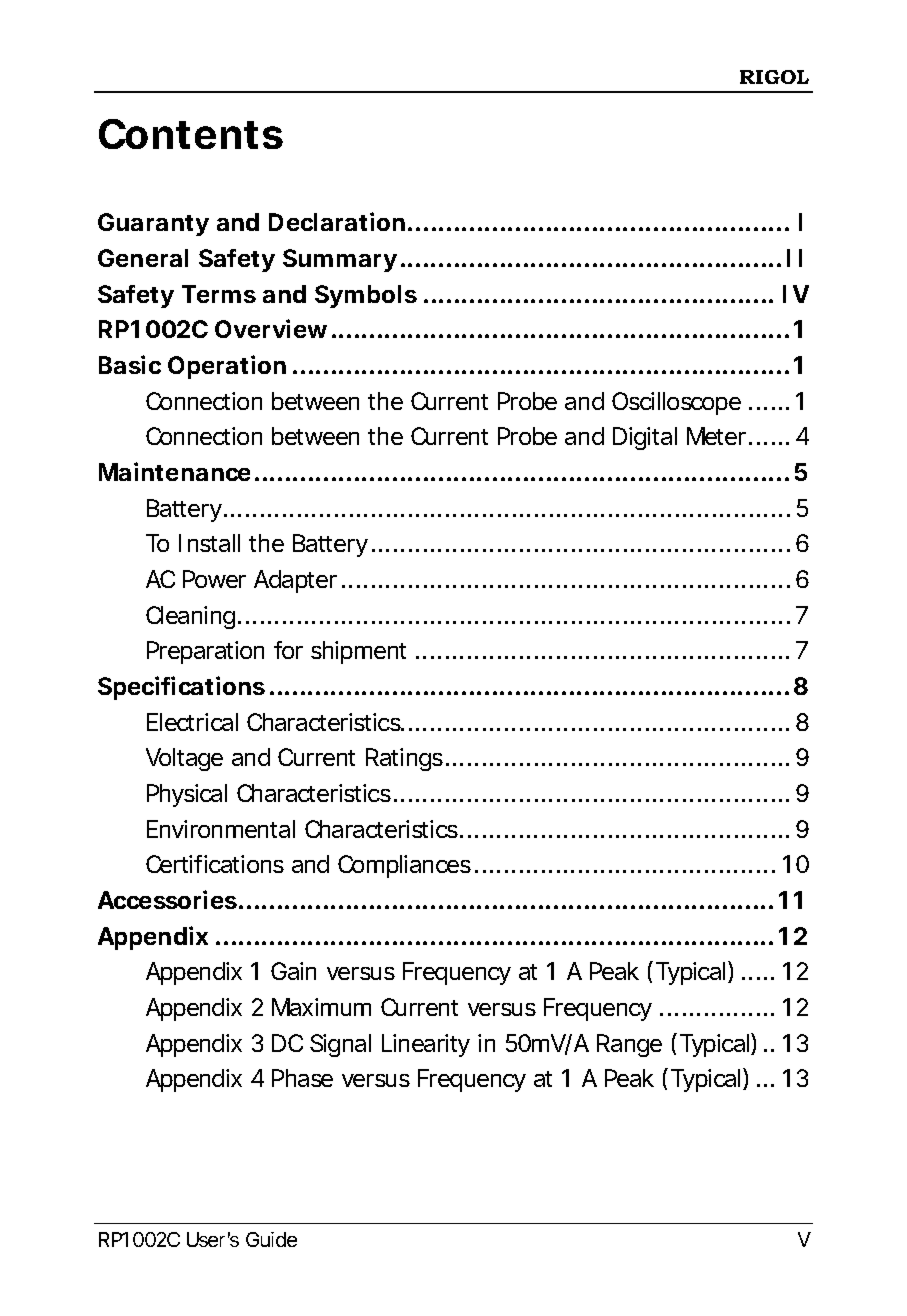 Image resolution: width=907 pixels, height=1316 pixels. Describe the element at coordinates (191, 134) in the screenshot. I see `Contents` at that location.
